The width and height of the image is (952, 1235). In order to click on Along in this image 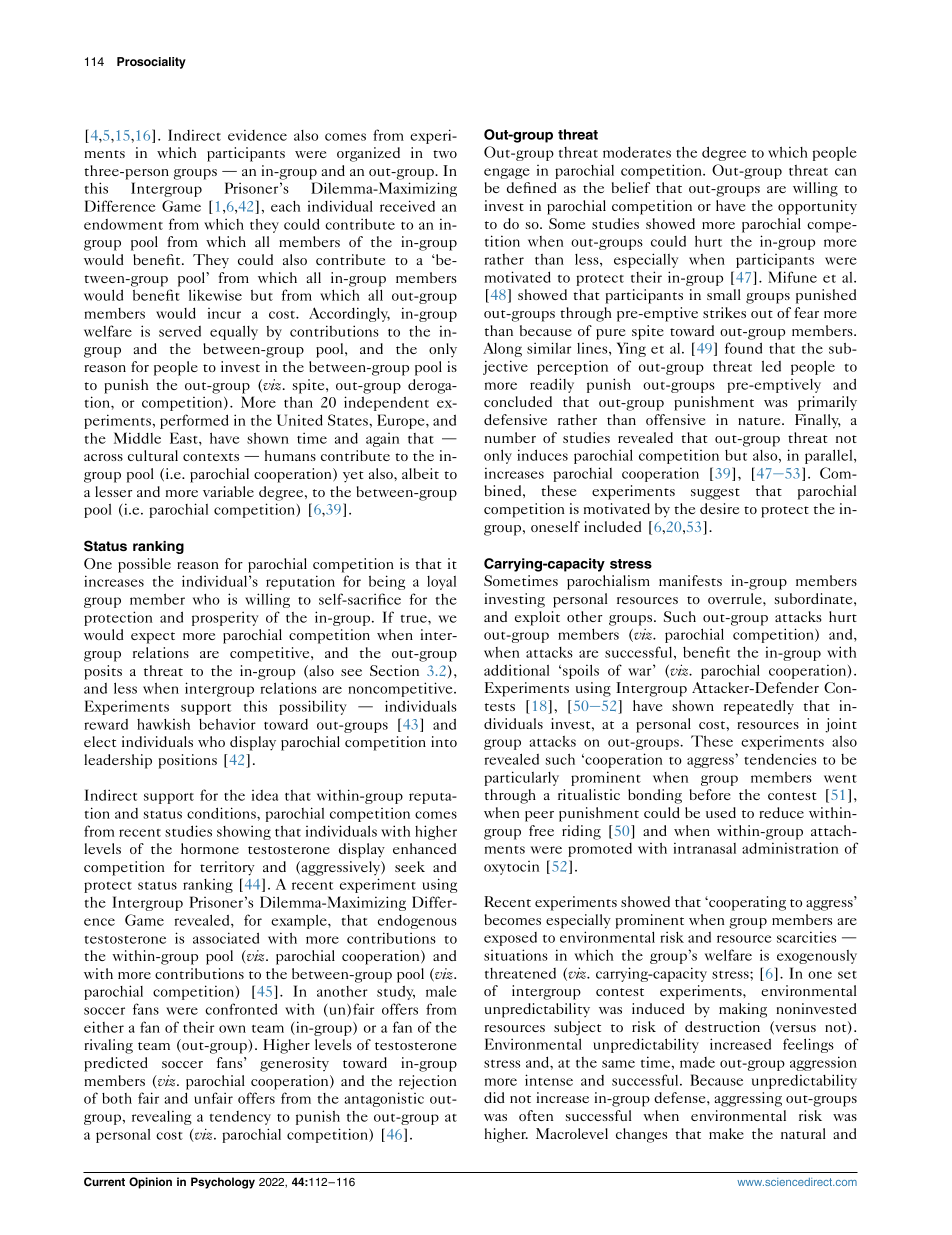, I will do `click(502, 349)`.
